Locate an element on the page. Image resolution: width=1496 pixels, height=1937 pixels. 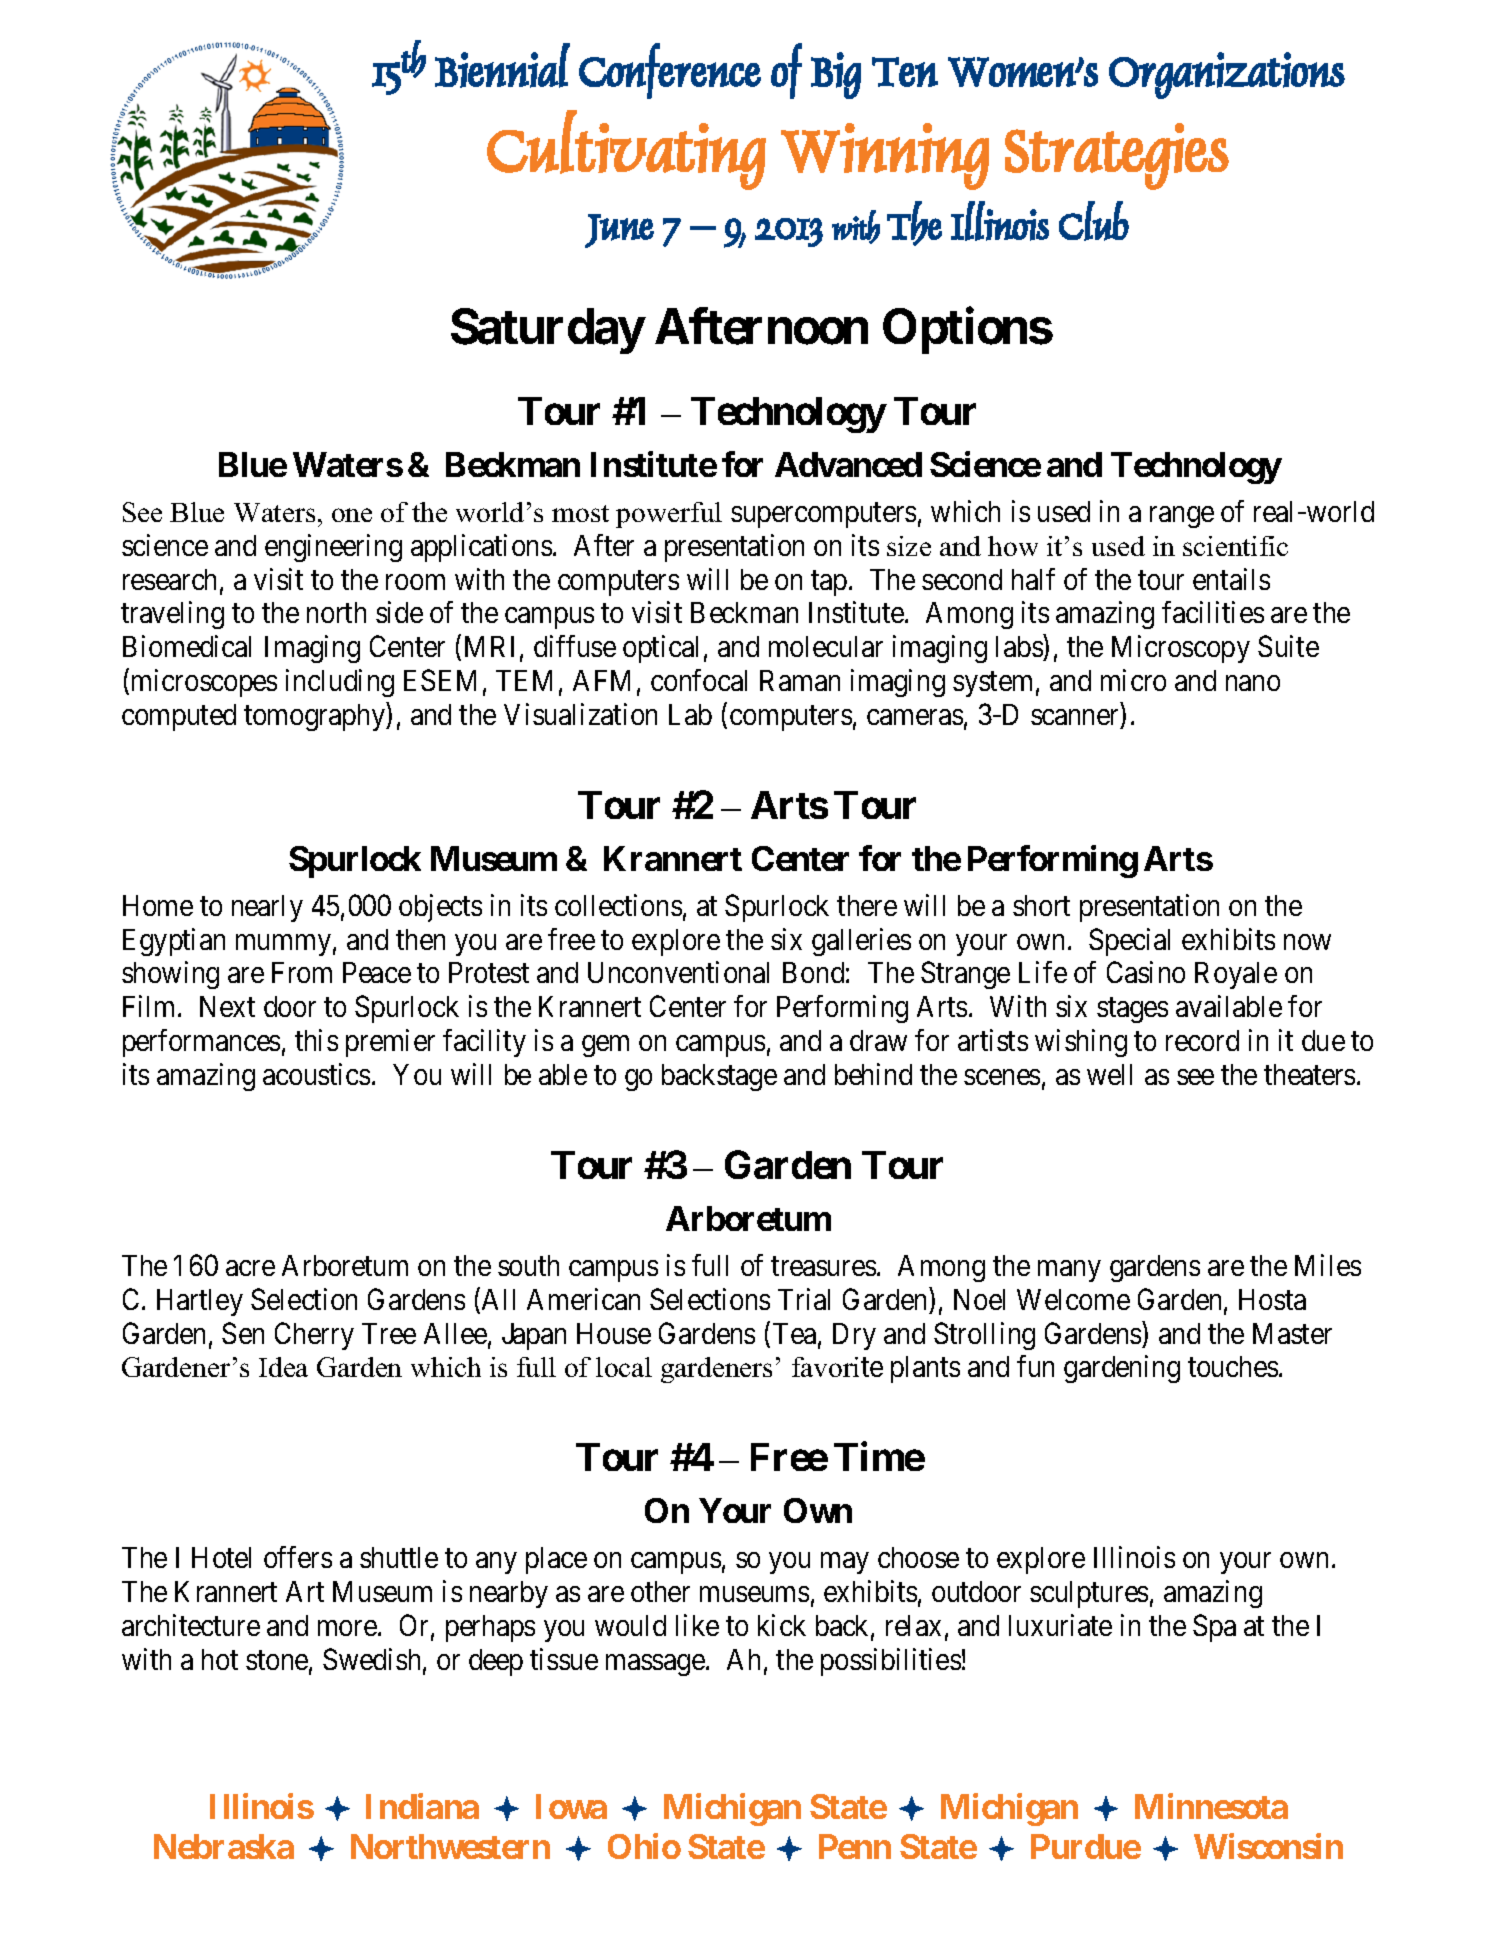
Penn is located at coordinates (855, 1846).
